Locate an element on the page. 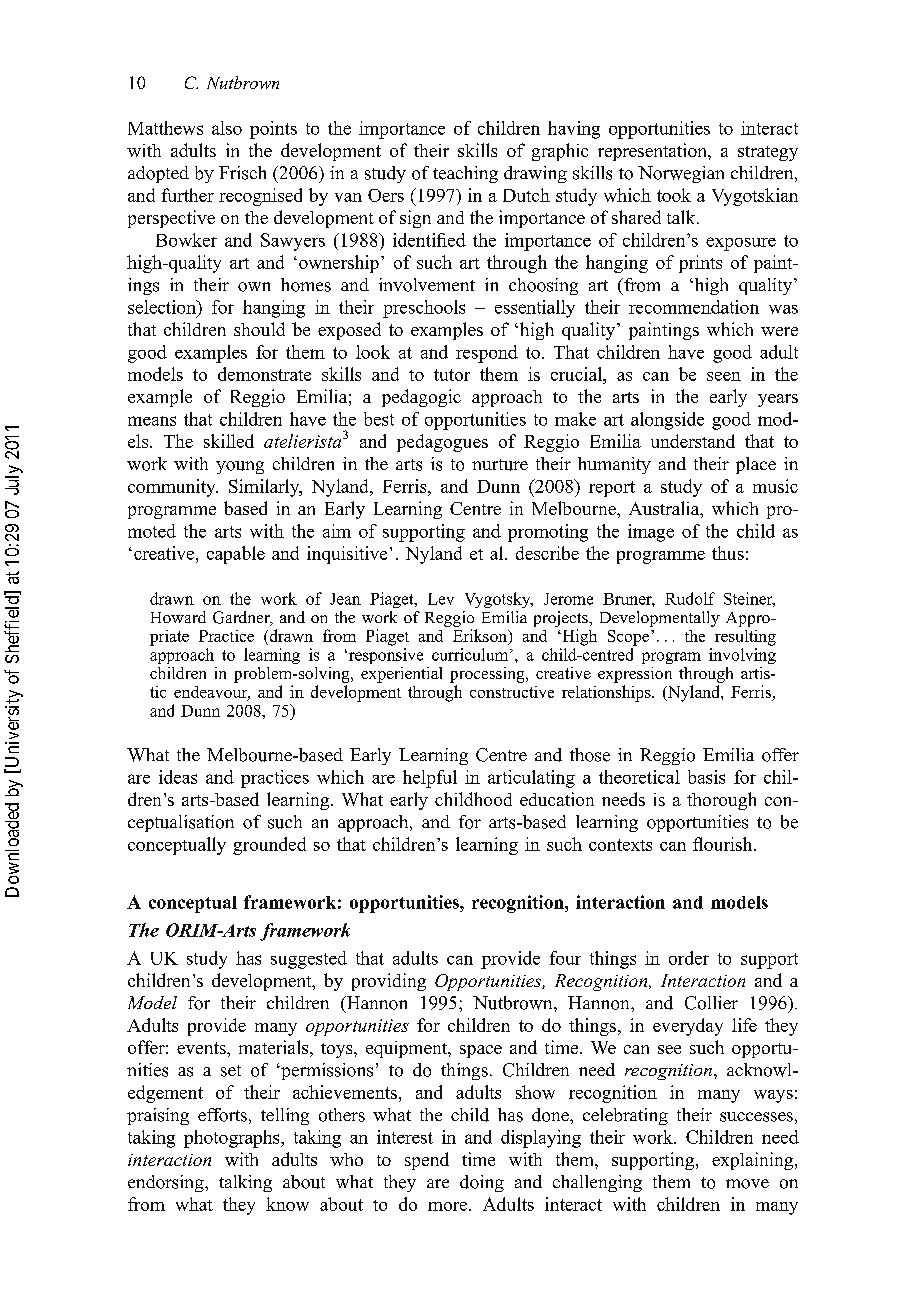 The height and width of the document is (1316, 923). thorough is located at coordinates (721, 801).
